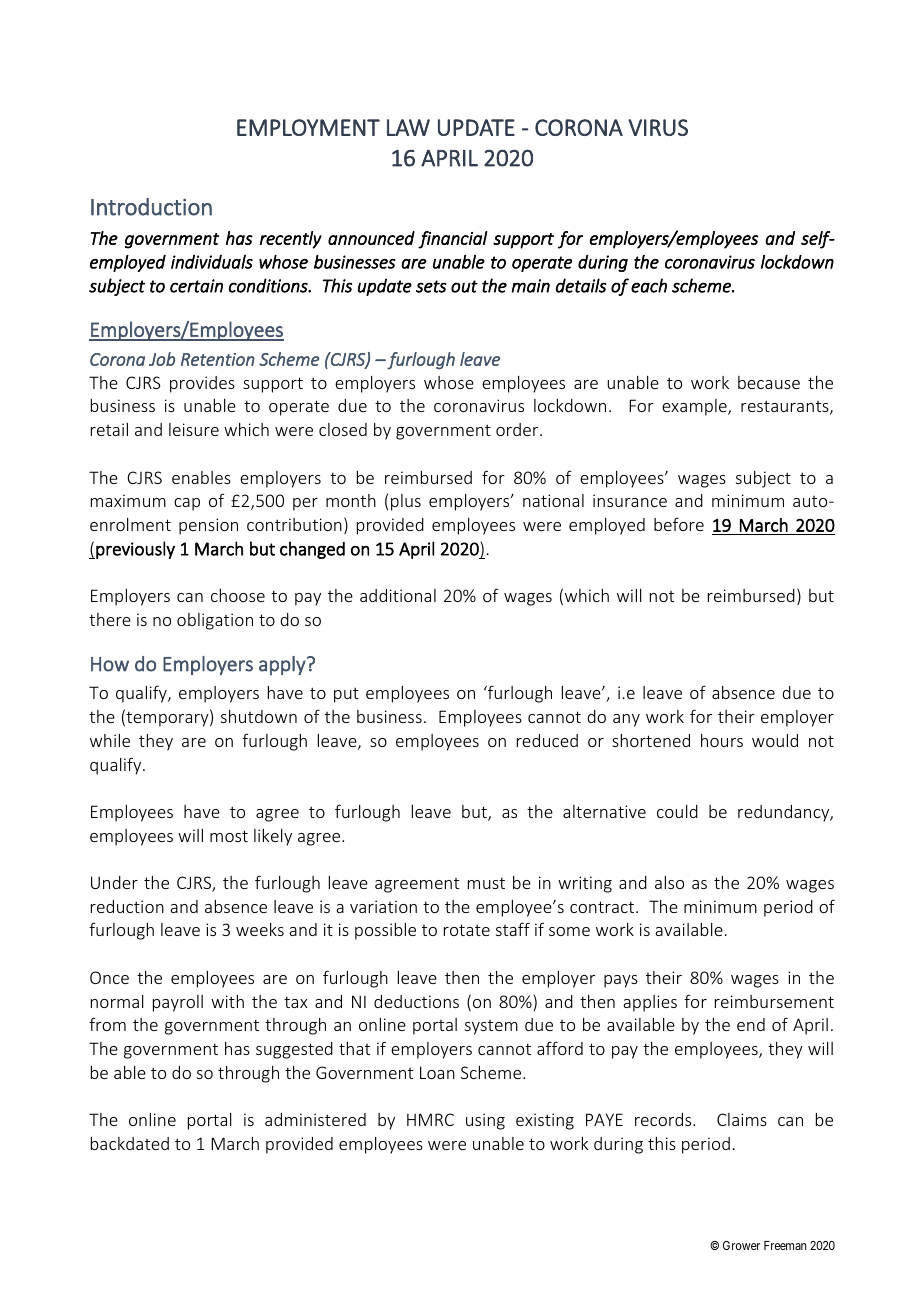 The width and height of the image is (924, 1308). Describe the element at coordinates (259, 716) in the image. I see `shutdown` at that location.
